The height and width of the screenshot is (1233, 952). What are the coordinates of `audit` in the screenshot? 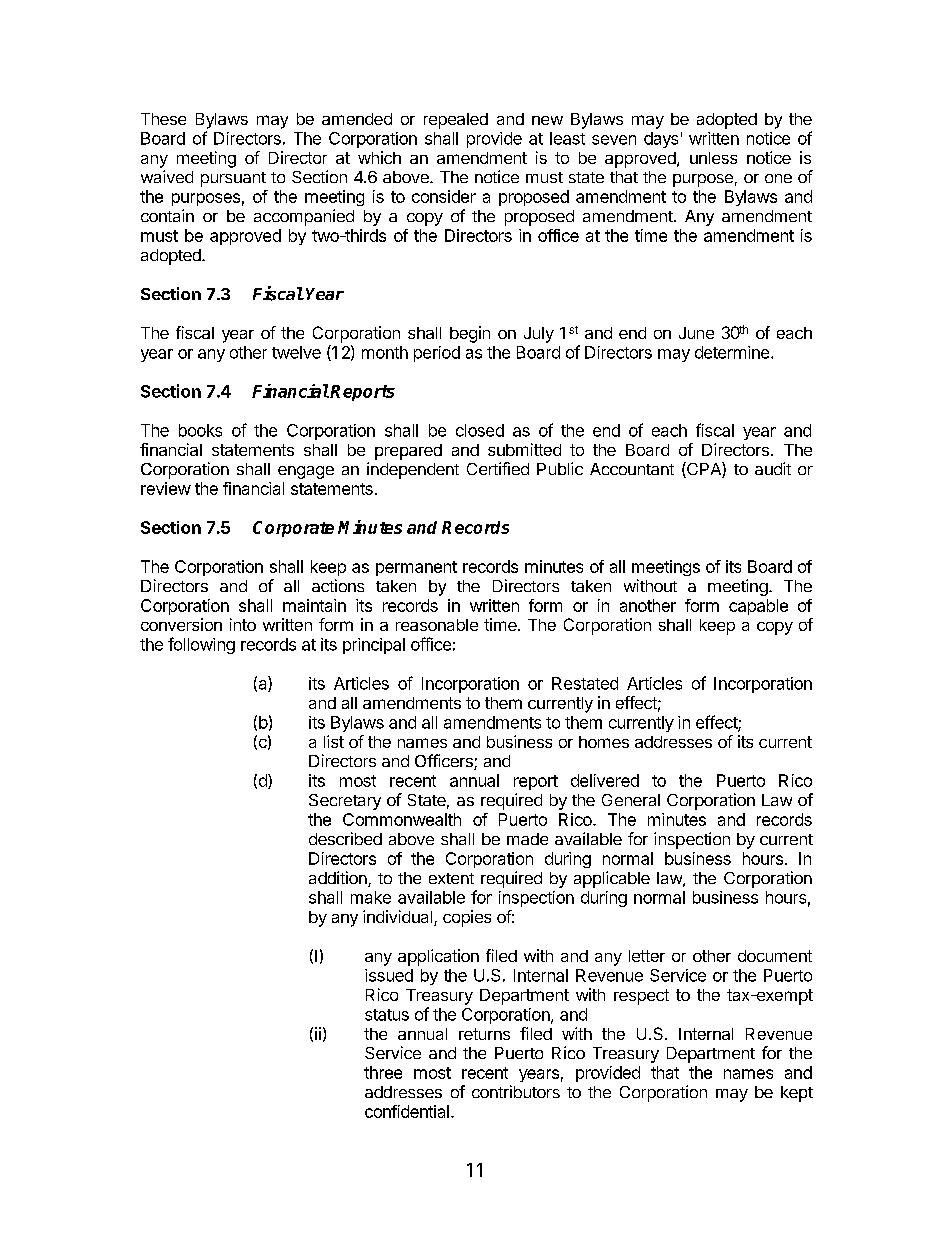 It's located at (773, 468).
